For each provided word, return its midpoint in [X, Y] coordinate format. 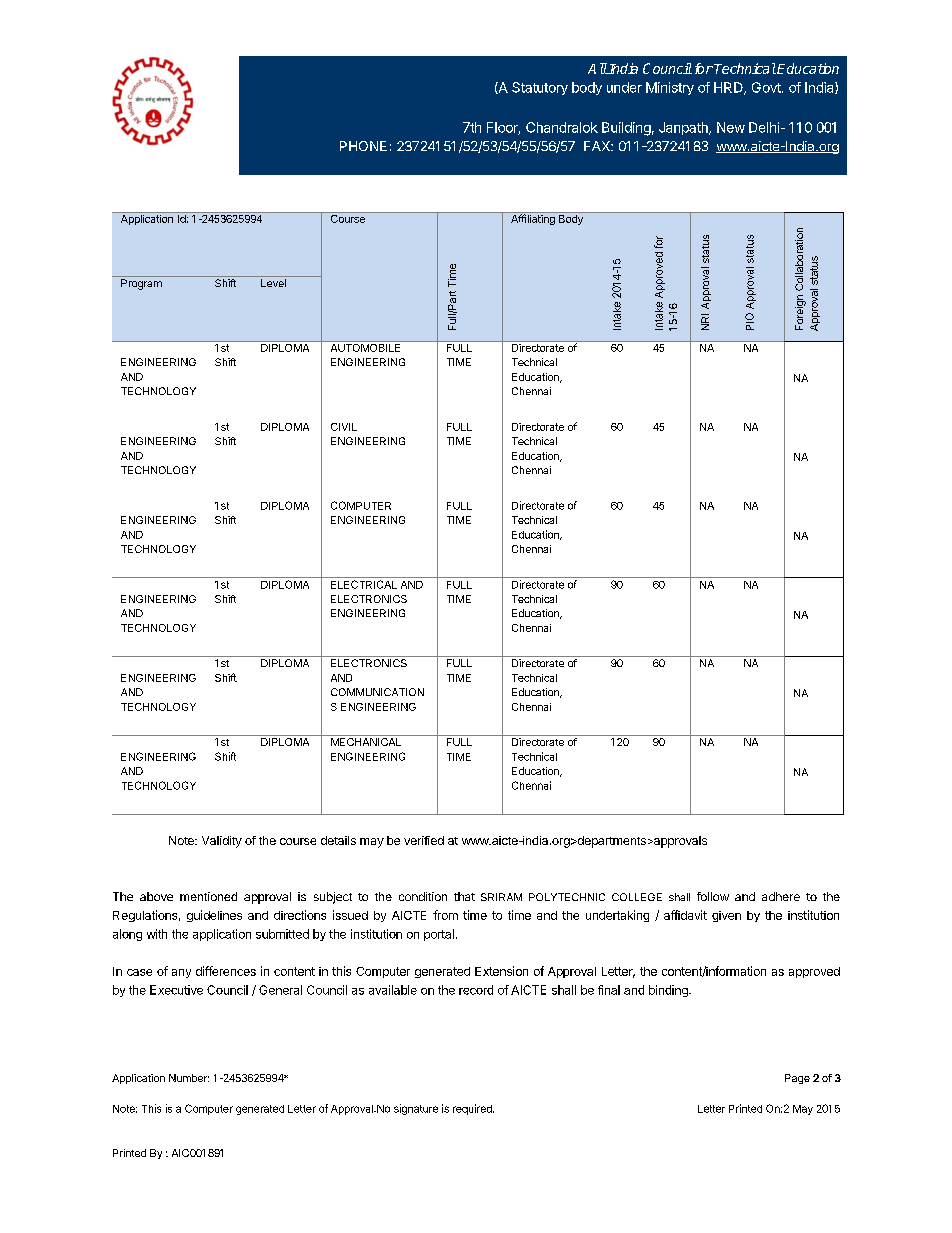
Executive [176, 990]
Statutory [540, 88]
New [731, 127]
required [473, 1109]
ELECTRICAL [364, 584]
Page [797, 1079]
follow [713, 896]
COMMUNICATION [377, 692]
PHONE [363, 146]
